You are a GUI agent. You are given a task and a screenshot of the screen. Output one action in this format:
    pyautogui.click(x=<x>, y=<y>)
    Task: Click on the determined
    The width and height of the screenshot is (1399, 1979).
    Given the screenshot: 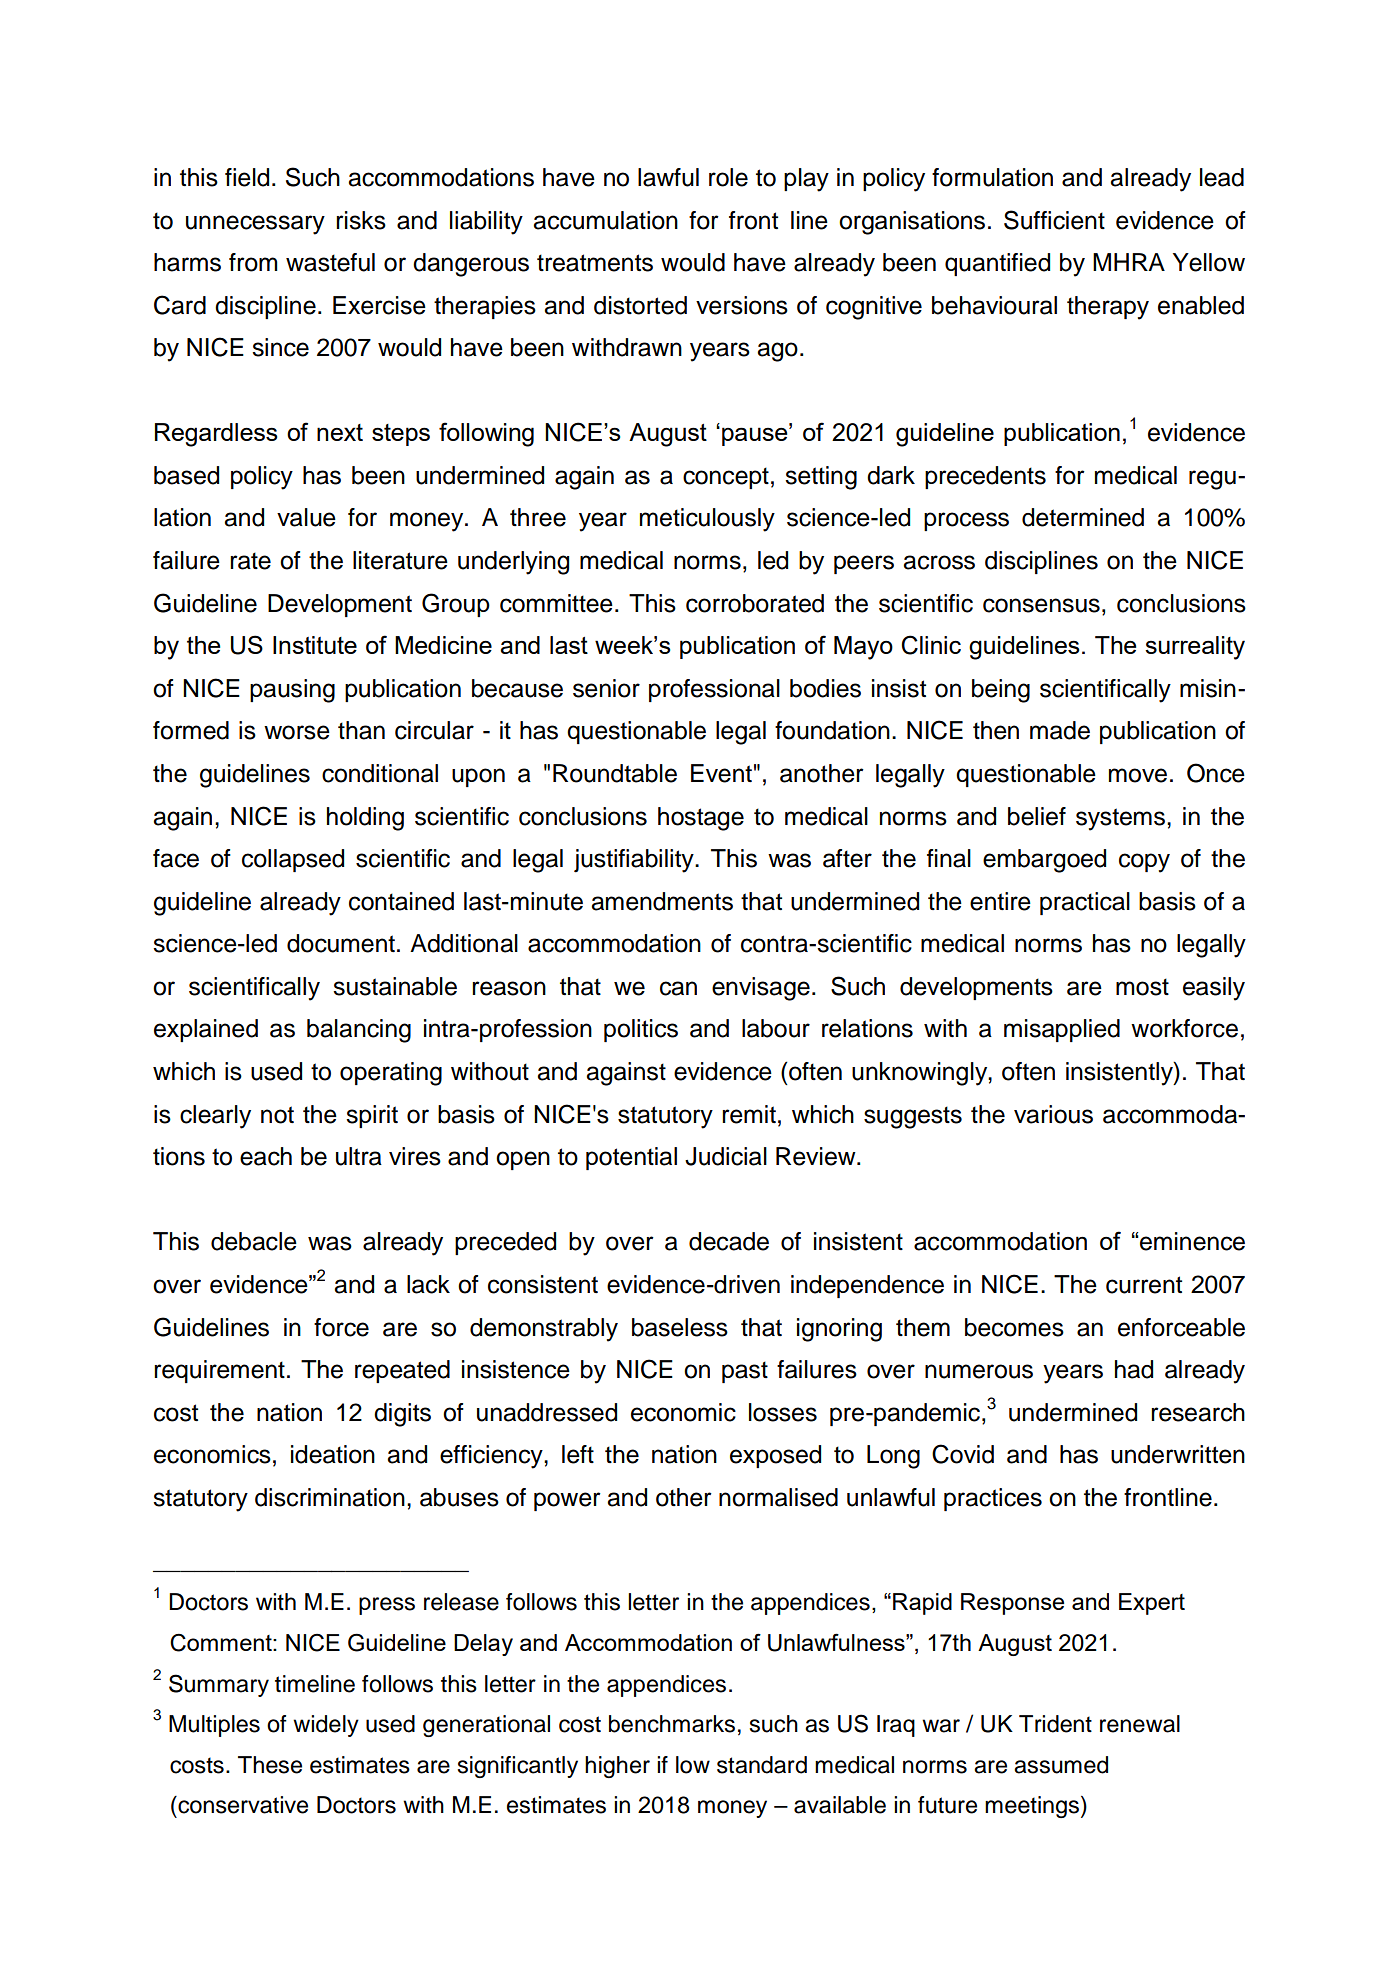 What is the action you would take?
    pyautogui.click(x=1083, y=517)
